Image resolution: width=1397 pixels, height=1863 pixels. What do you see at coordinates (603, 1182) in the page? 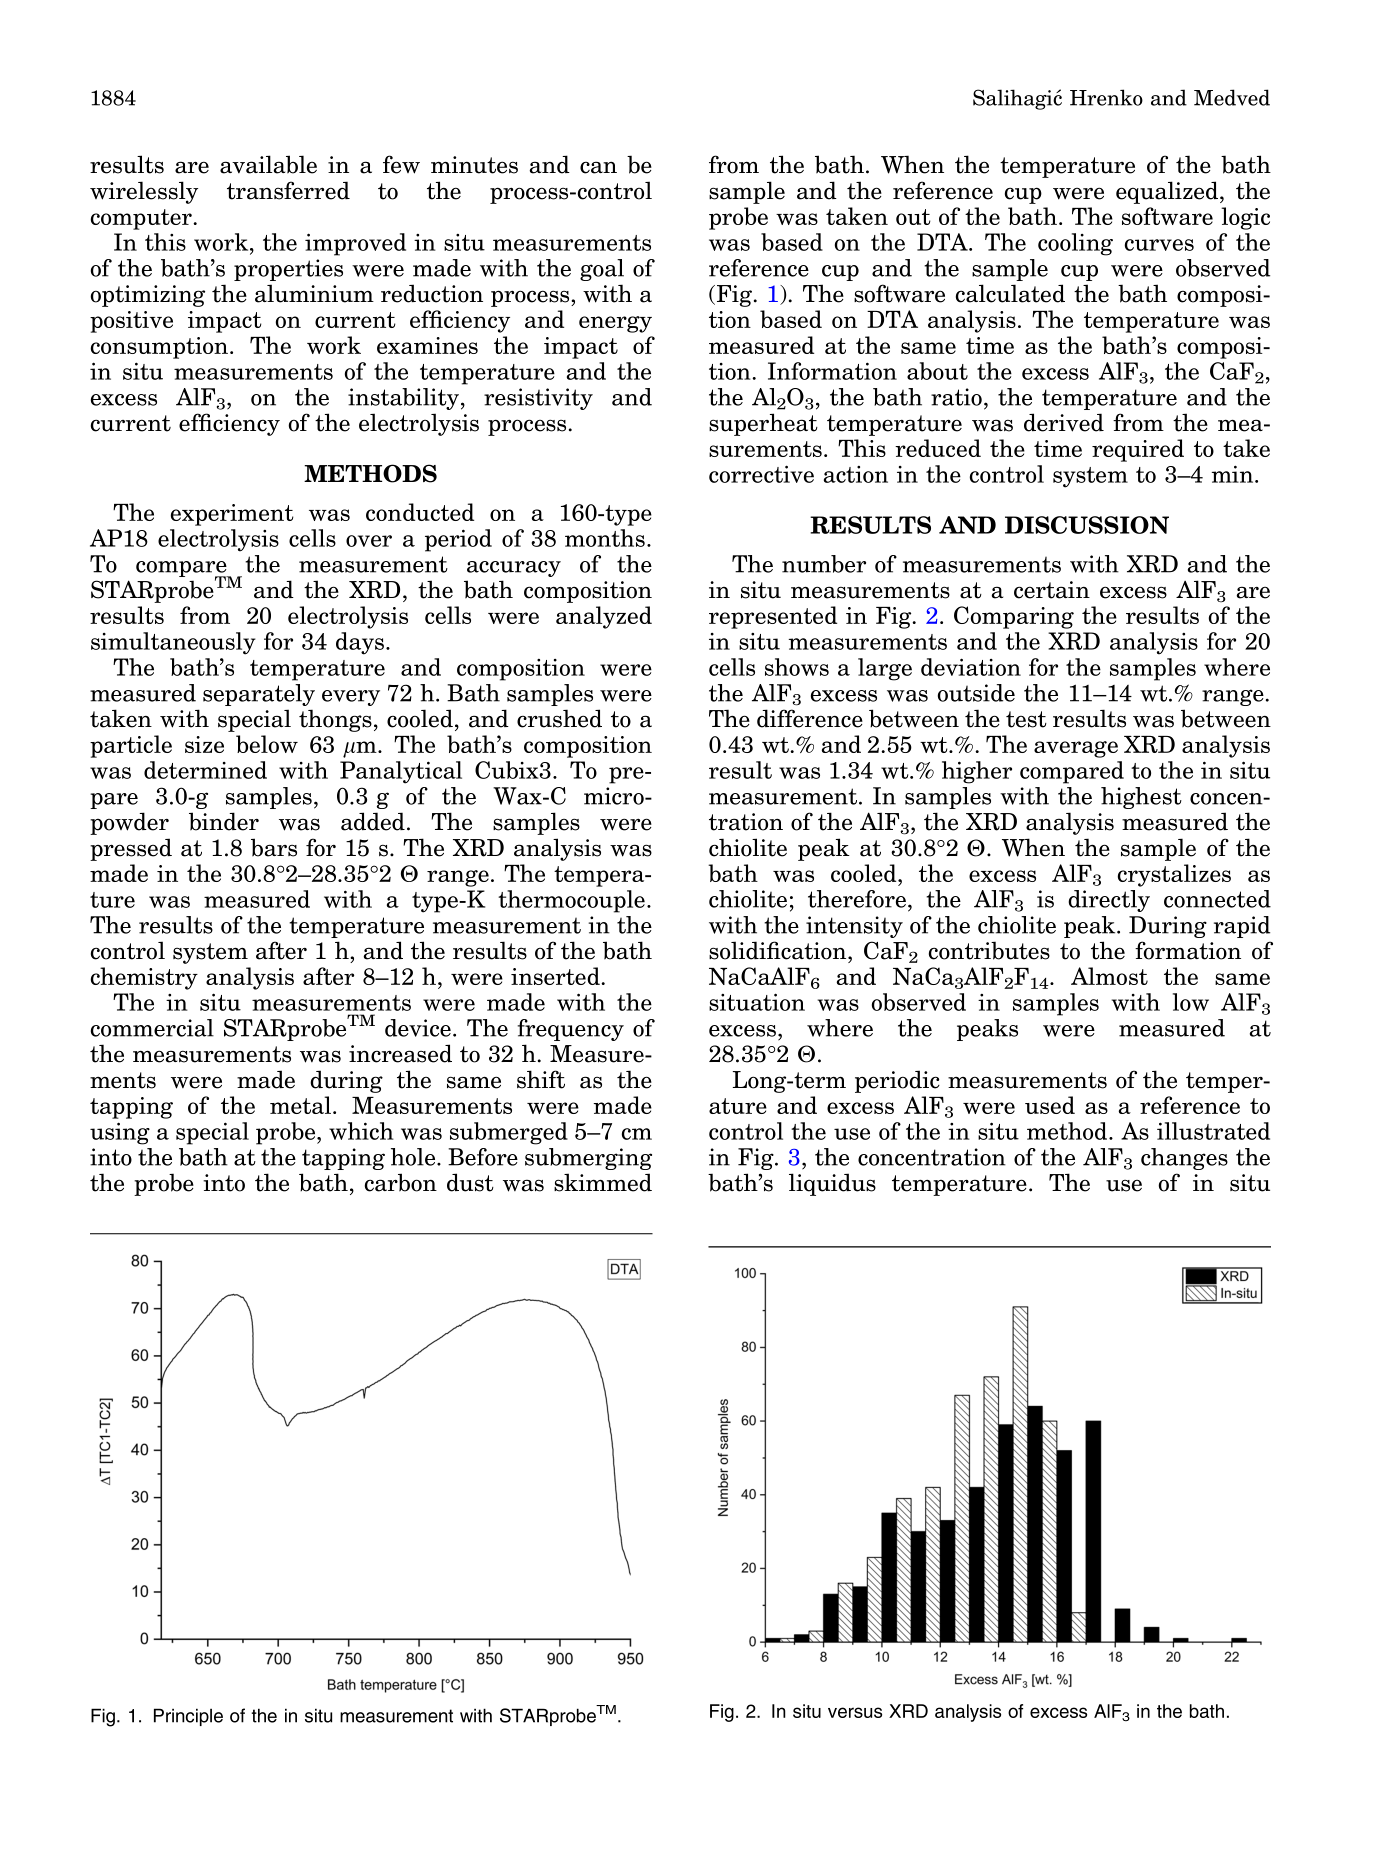
I see `skimmed` at bounding box center [603, 1182].
